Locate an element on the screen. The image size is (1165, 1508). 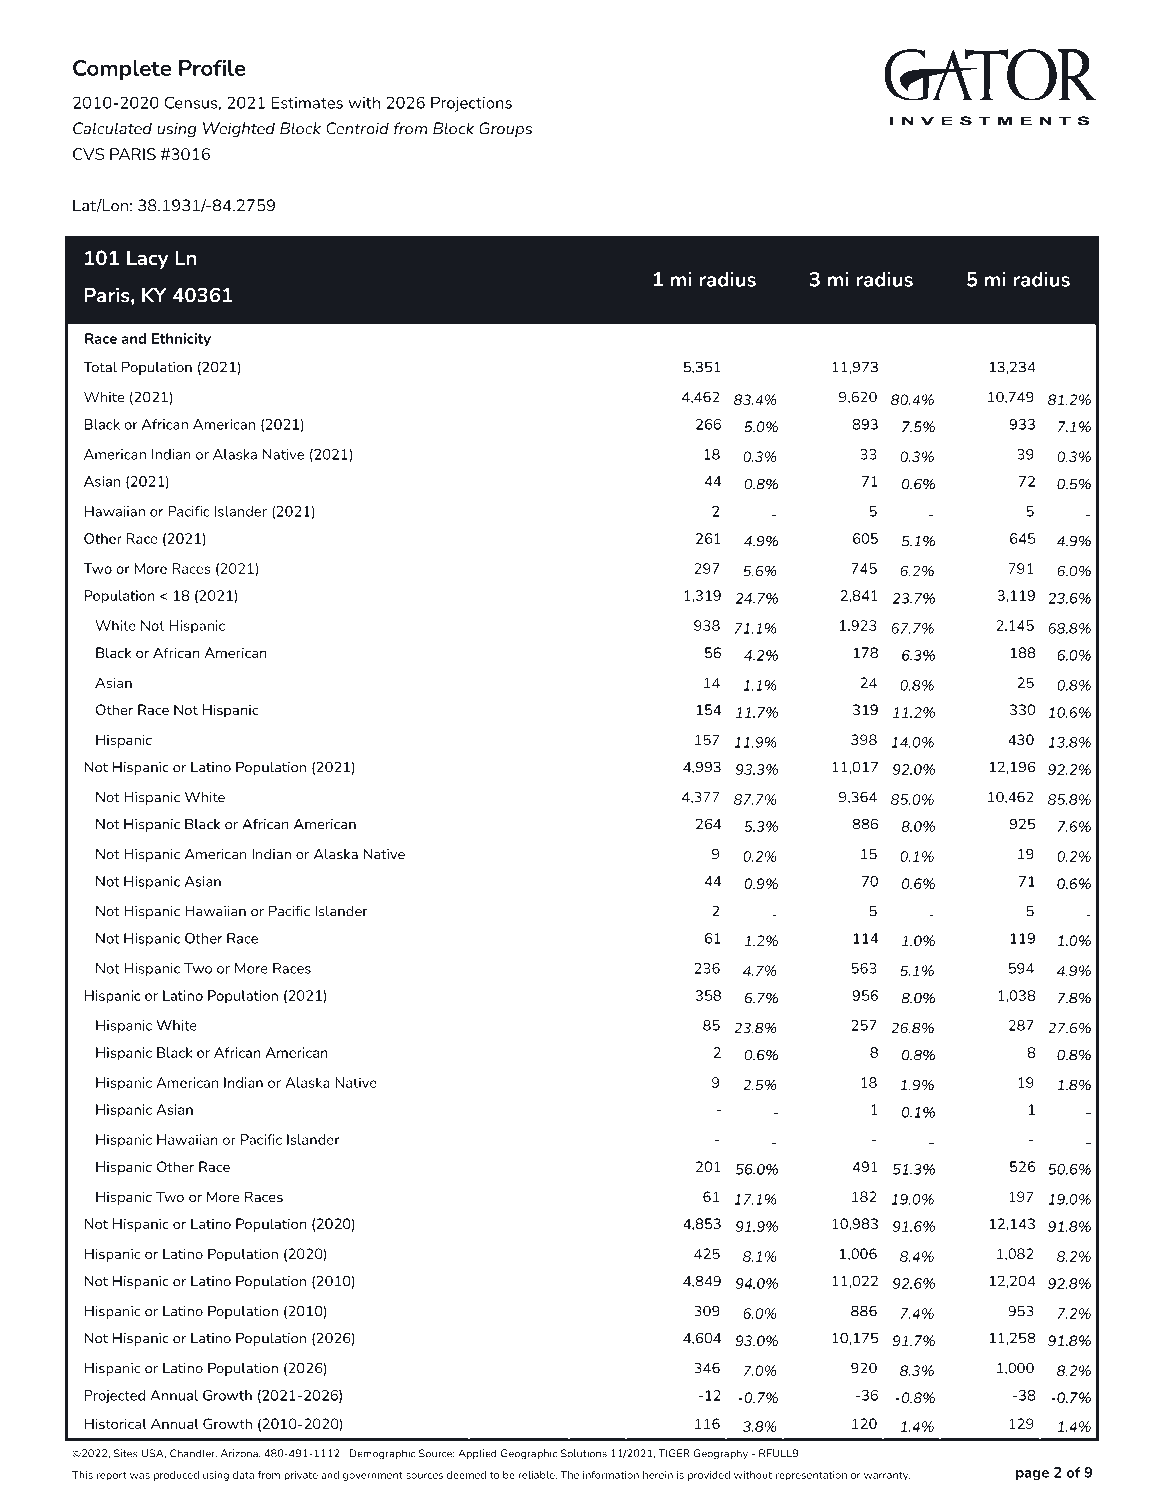
Ethnicity is located at coordinates (181, 340).
